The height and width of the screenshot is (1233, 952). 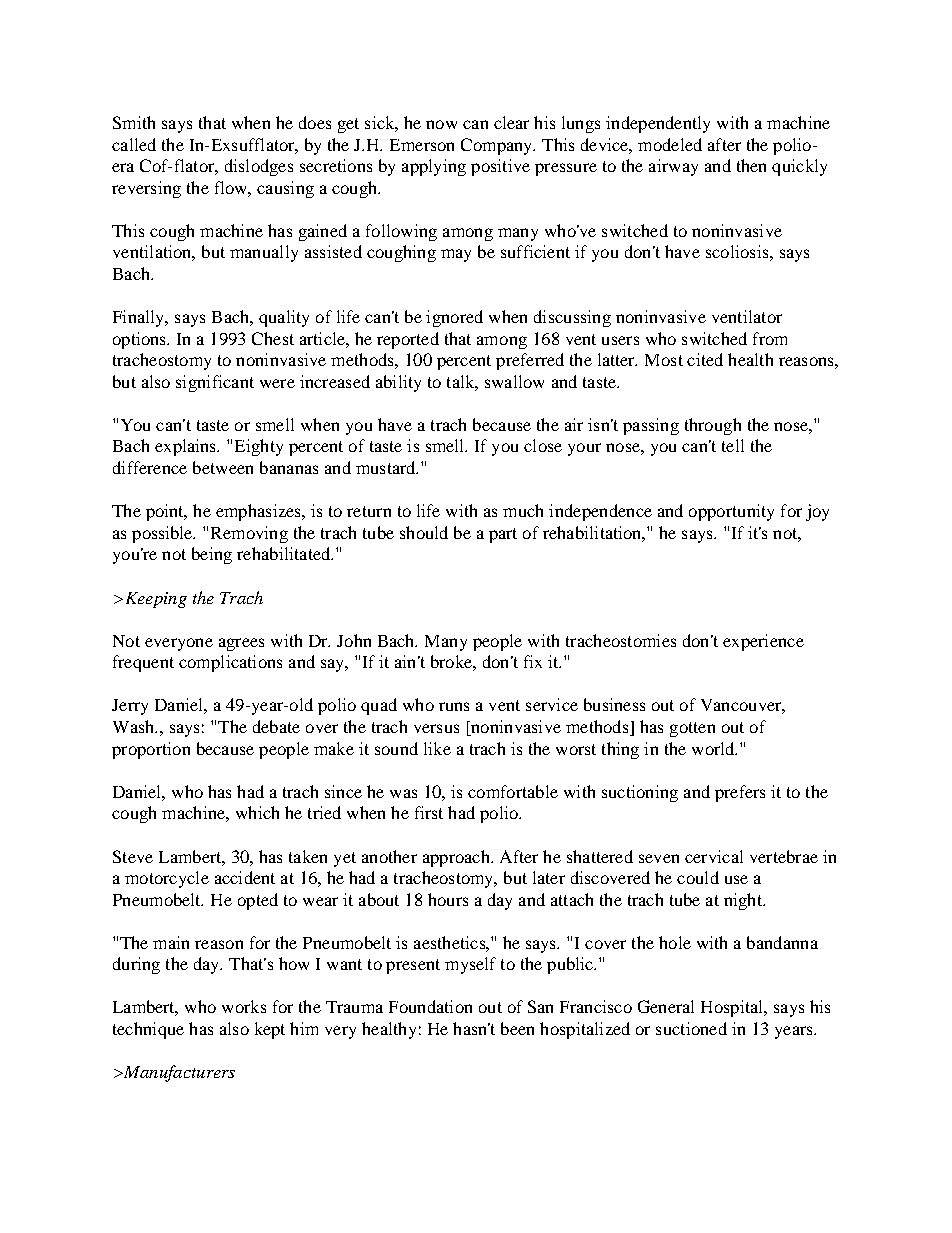 I want to click on experience, so click(x=763, y=642).
